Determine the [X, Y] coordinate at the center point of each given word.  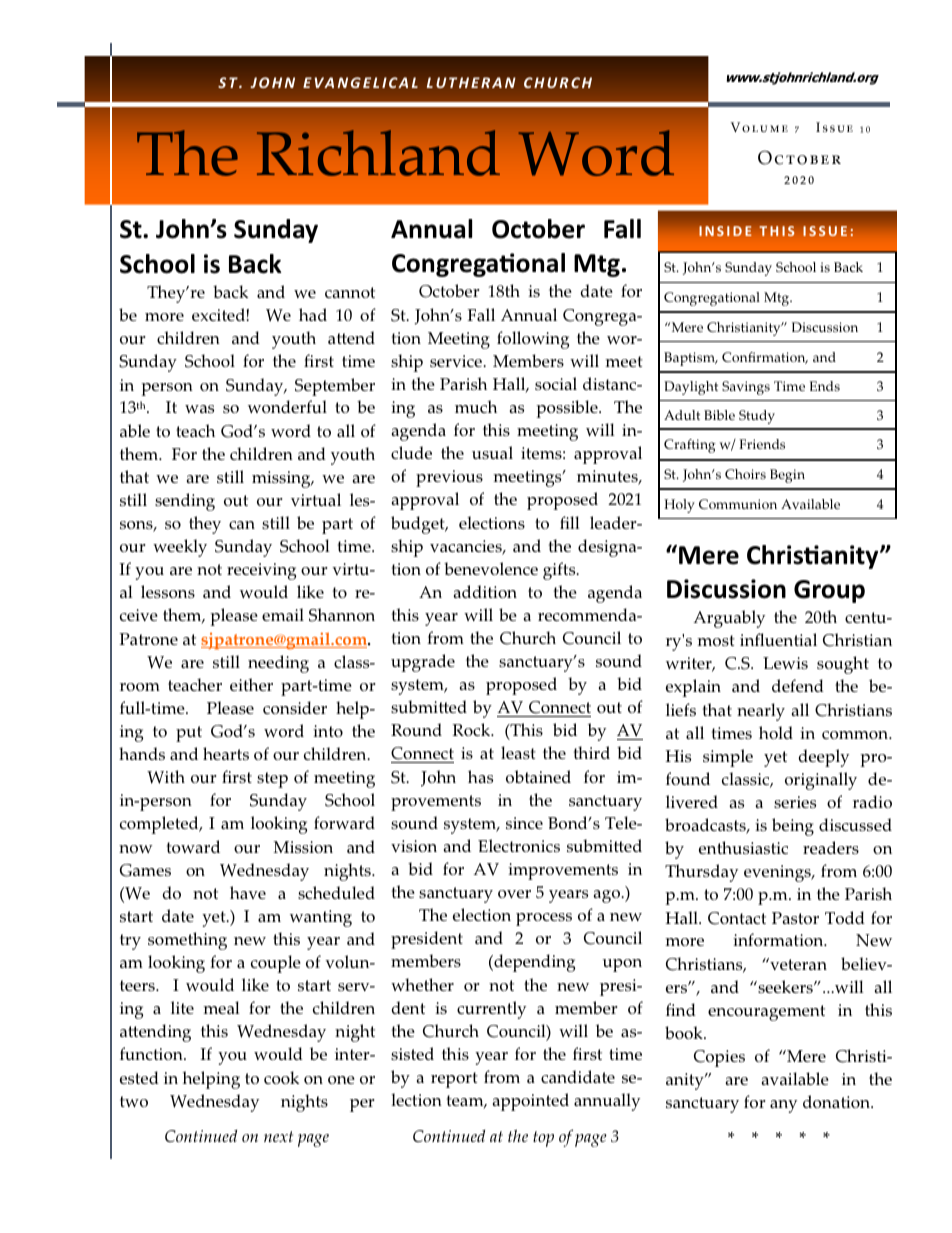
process [544, 919]
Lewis [785, 663]
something [187, 941]
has [480, 776]
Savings [746, 388]
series [795, 802]
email [283, 614]
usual [492, 452]
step [272, 780]
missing [282, 479]
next [278, 1136]
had [313, 314]
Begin [787, 476]
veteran [797, 964]
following [533, 340]
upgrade [423, 663]
